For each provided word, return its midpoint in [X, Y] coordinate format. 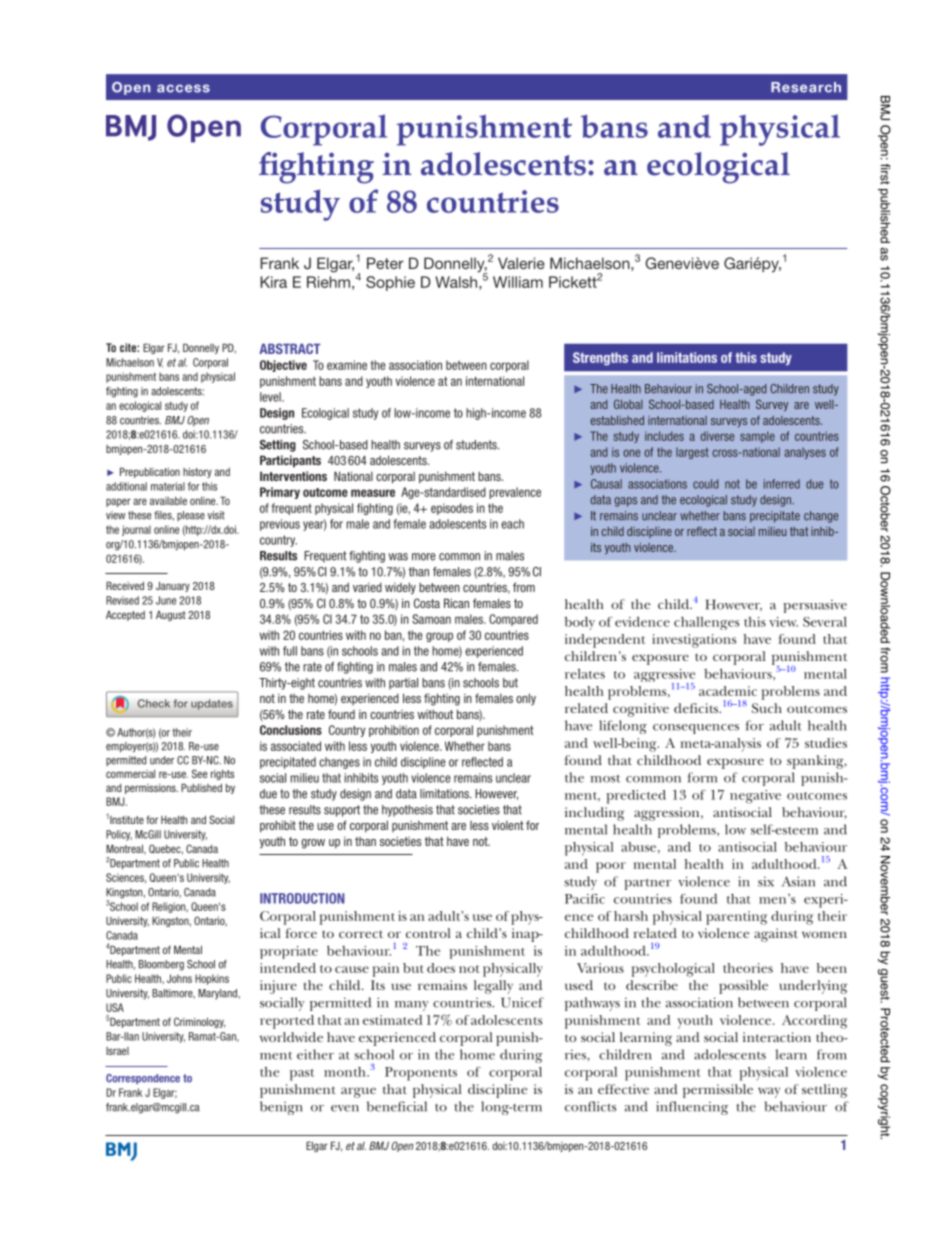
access [183, 88]
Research [806, 87]
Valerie [521, 263]
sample [757, 437]
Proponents [421, 1074]
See [199, 773]
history [197, 472]
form [702, 777]
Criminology [199, 1022]
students [477, 445]
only [526, 699]
